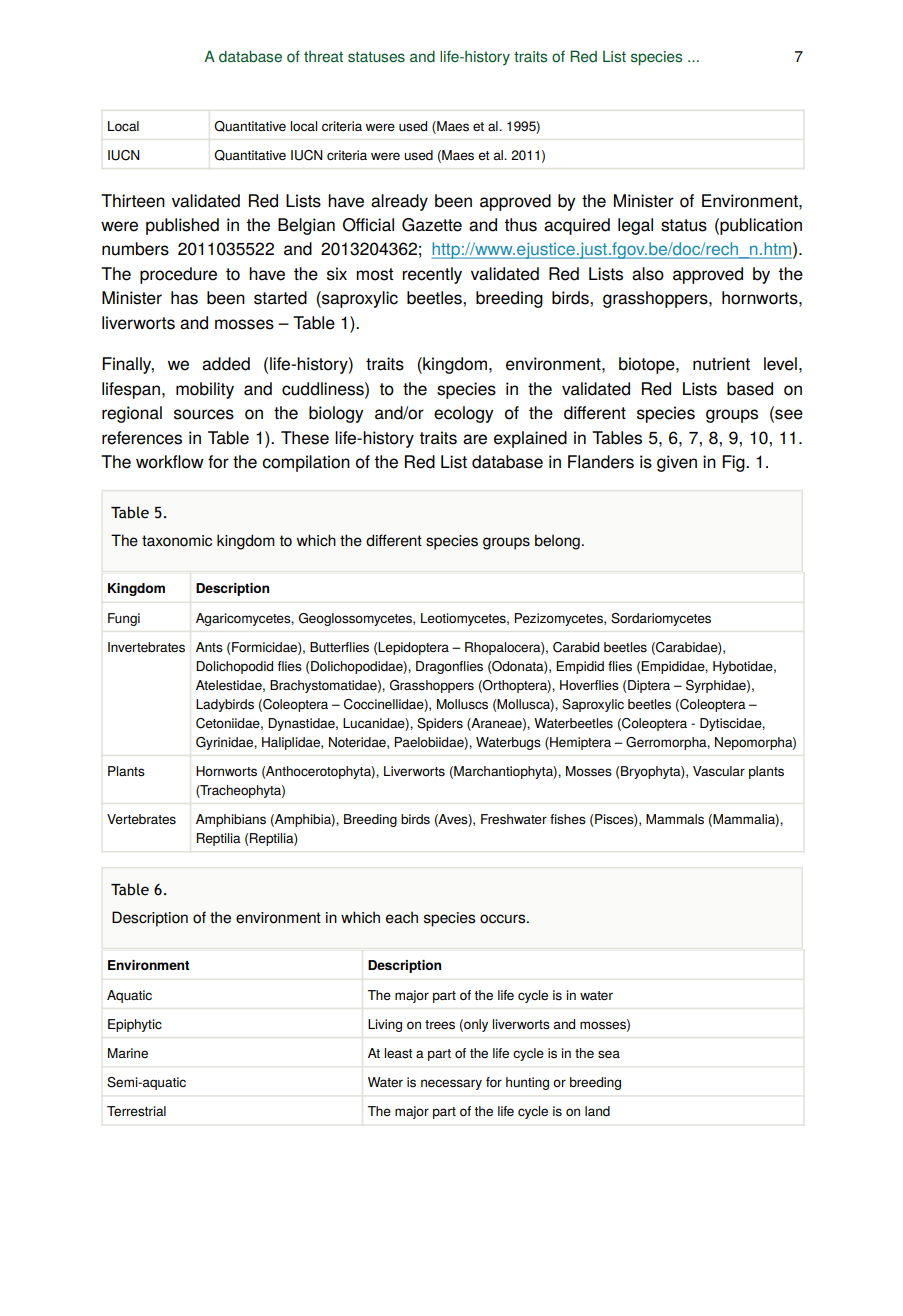 The image size is (903, 1316). I want to click on Diptera, so click(649, 686).
